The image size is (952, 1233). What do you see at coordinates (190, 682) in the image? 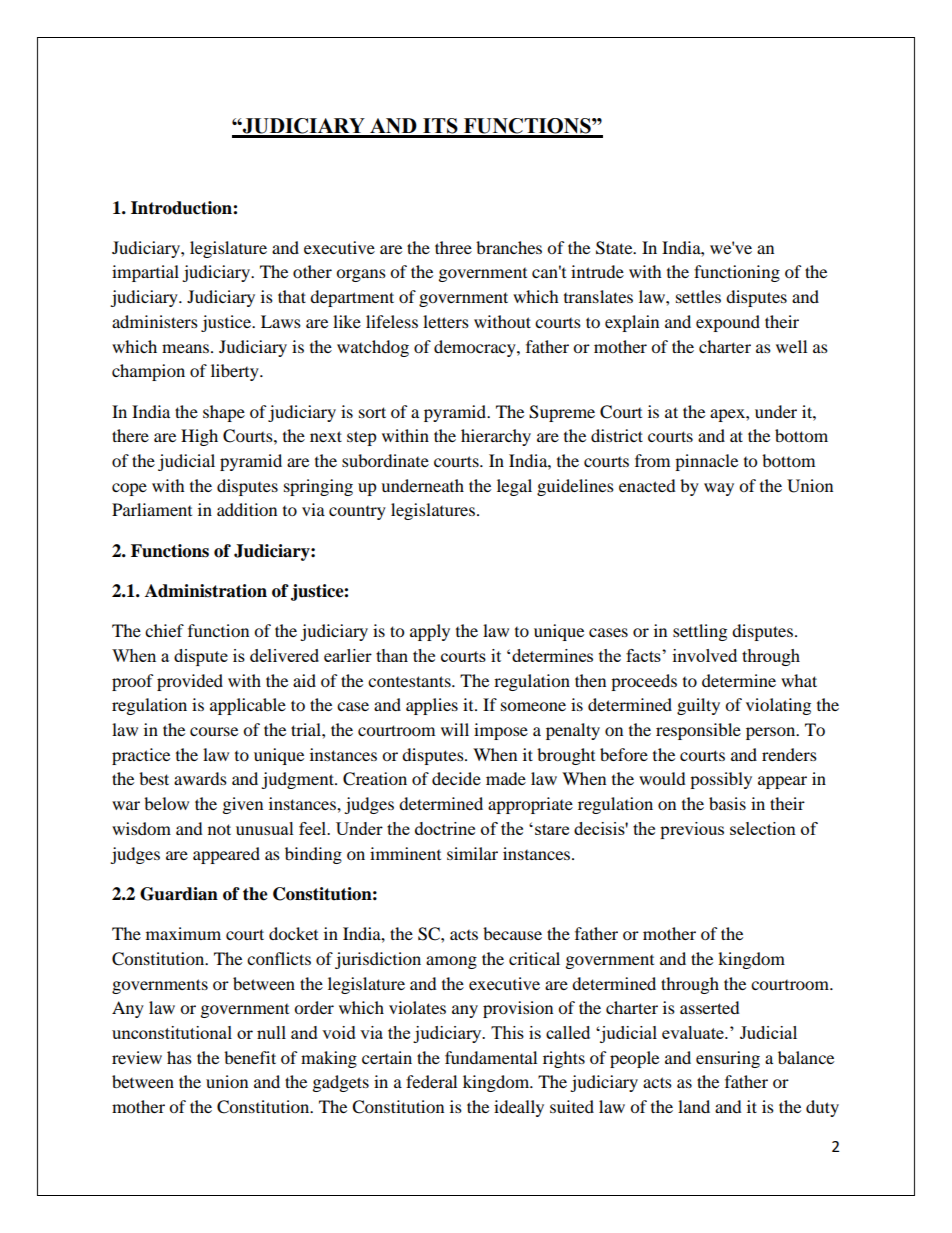
I see `provided` at bounding box center [190, 682].
